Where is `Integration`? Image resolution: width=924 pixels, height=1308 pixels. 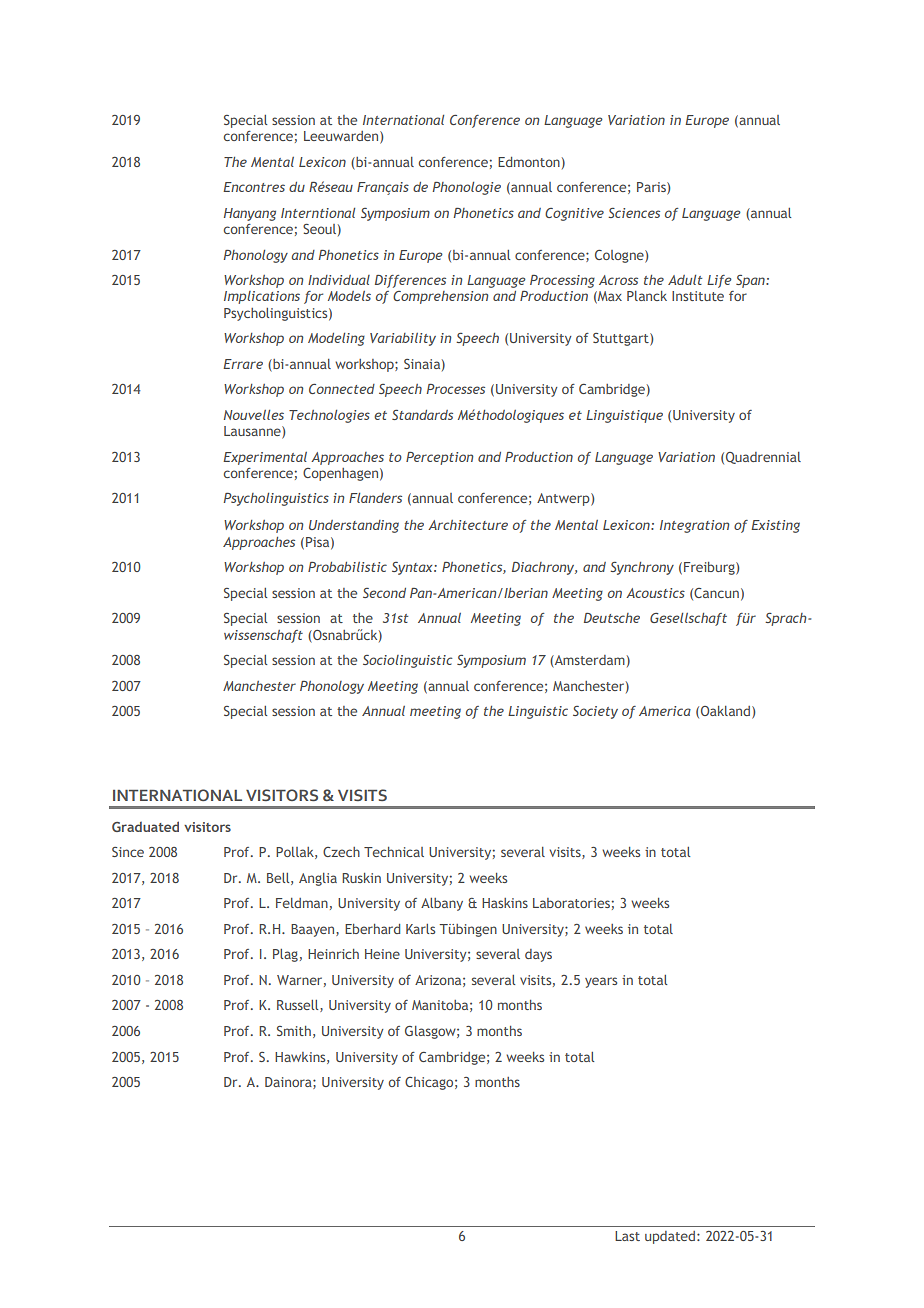
Integration is located at coordinates (694, 526).
